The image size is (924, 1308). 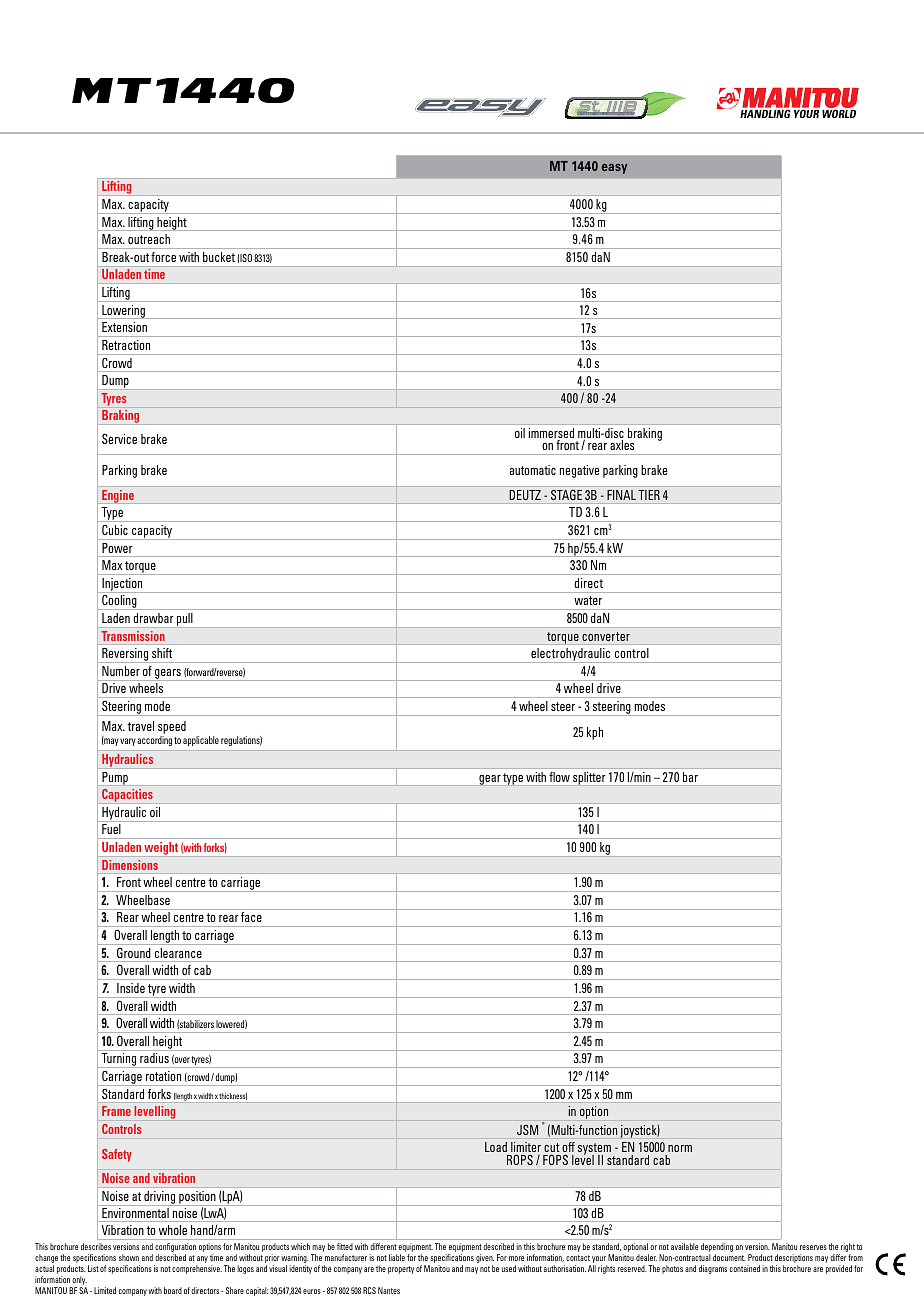 I want to click on outreach, so click(x=149, y=239).
